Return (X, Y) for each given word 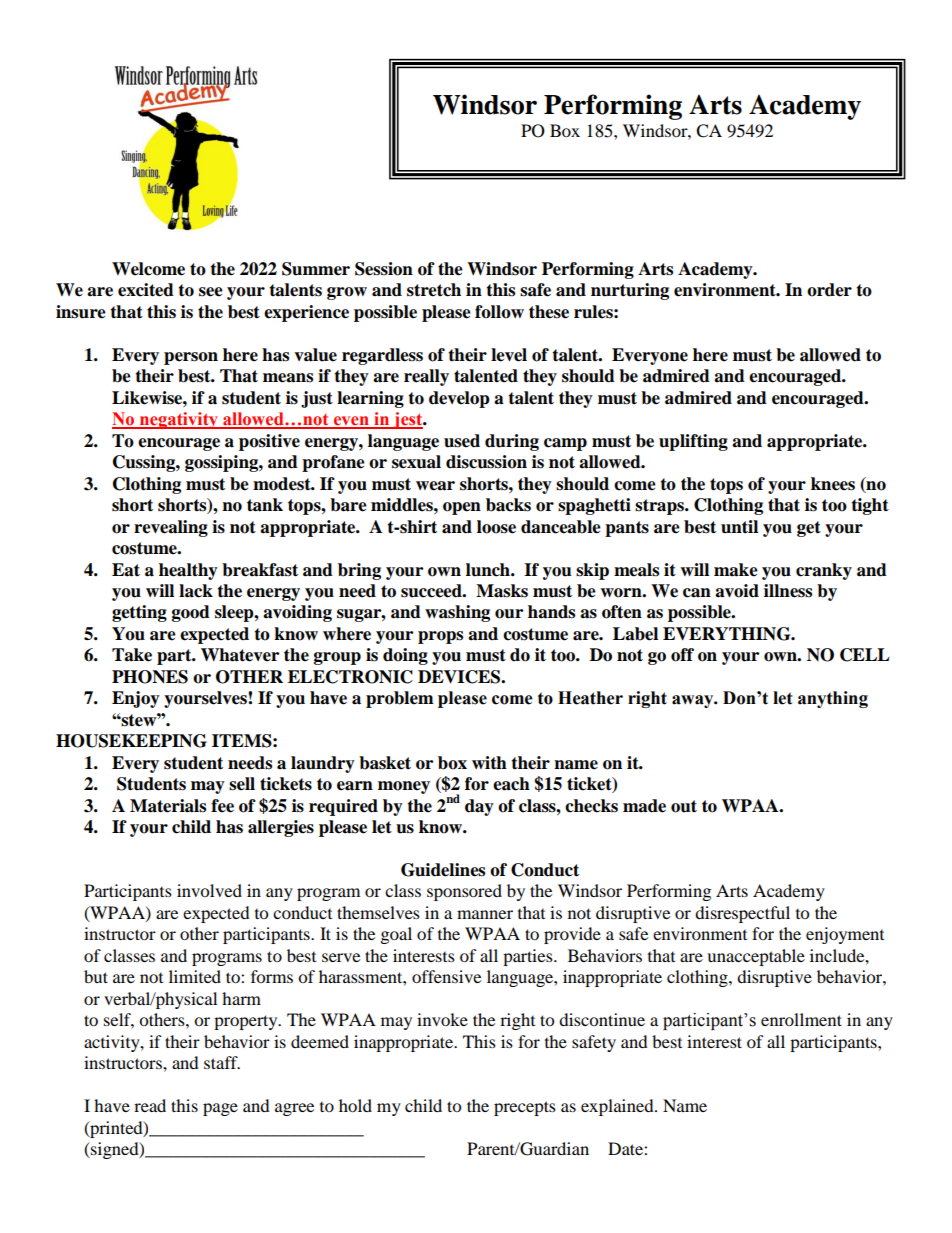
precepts (525, 1108)
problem (400, 699)
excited (146, 290)
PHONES (150, 677)
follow (499, 312)
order (829, 290)
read (150, 1105)
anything (833, 699)
